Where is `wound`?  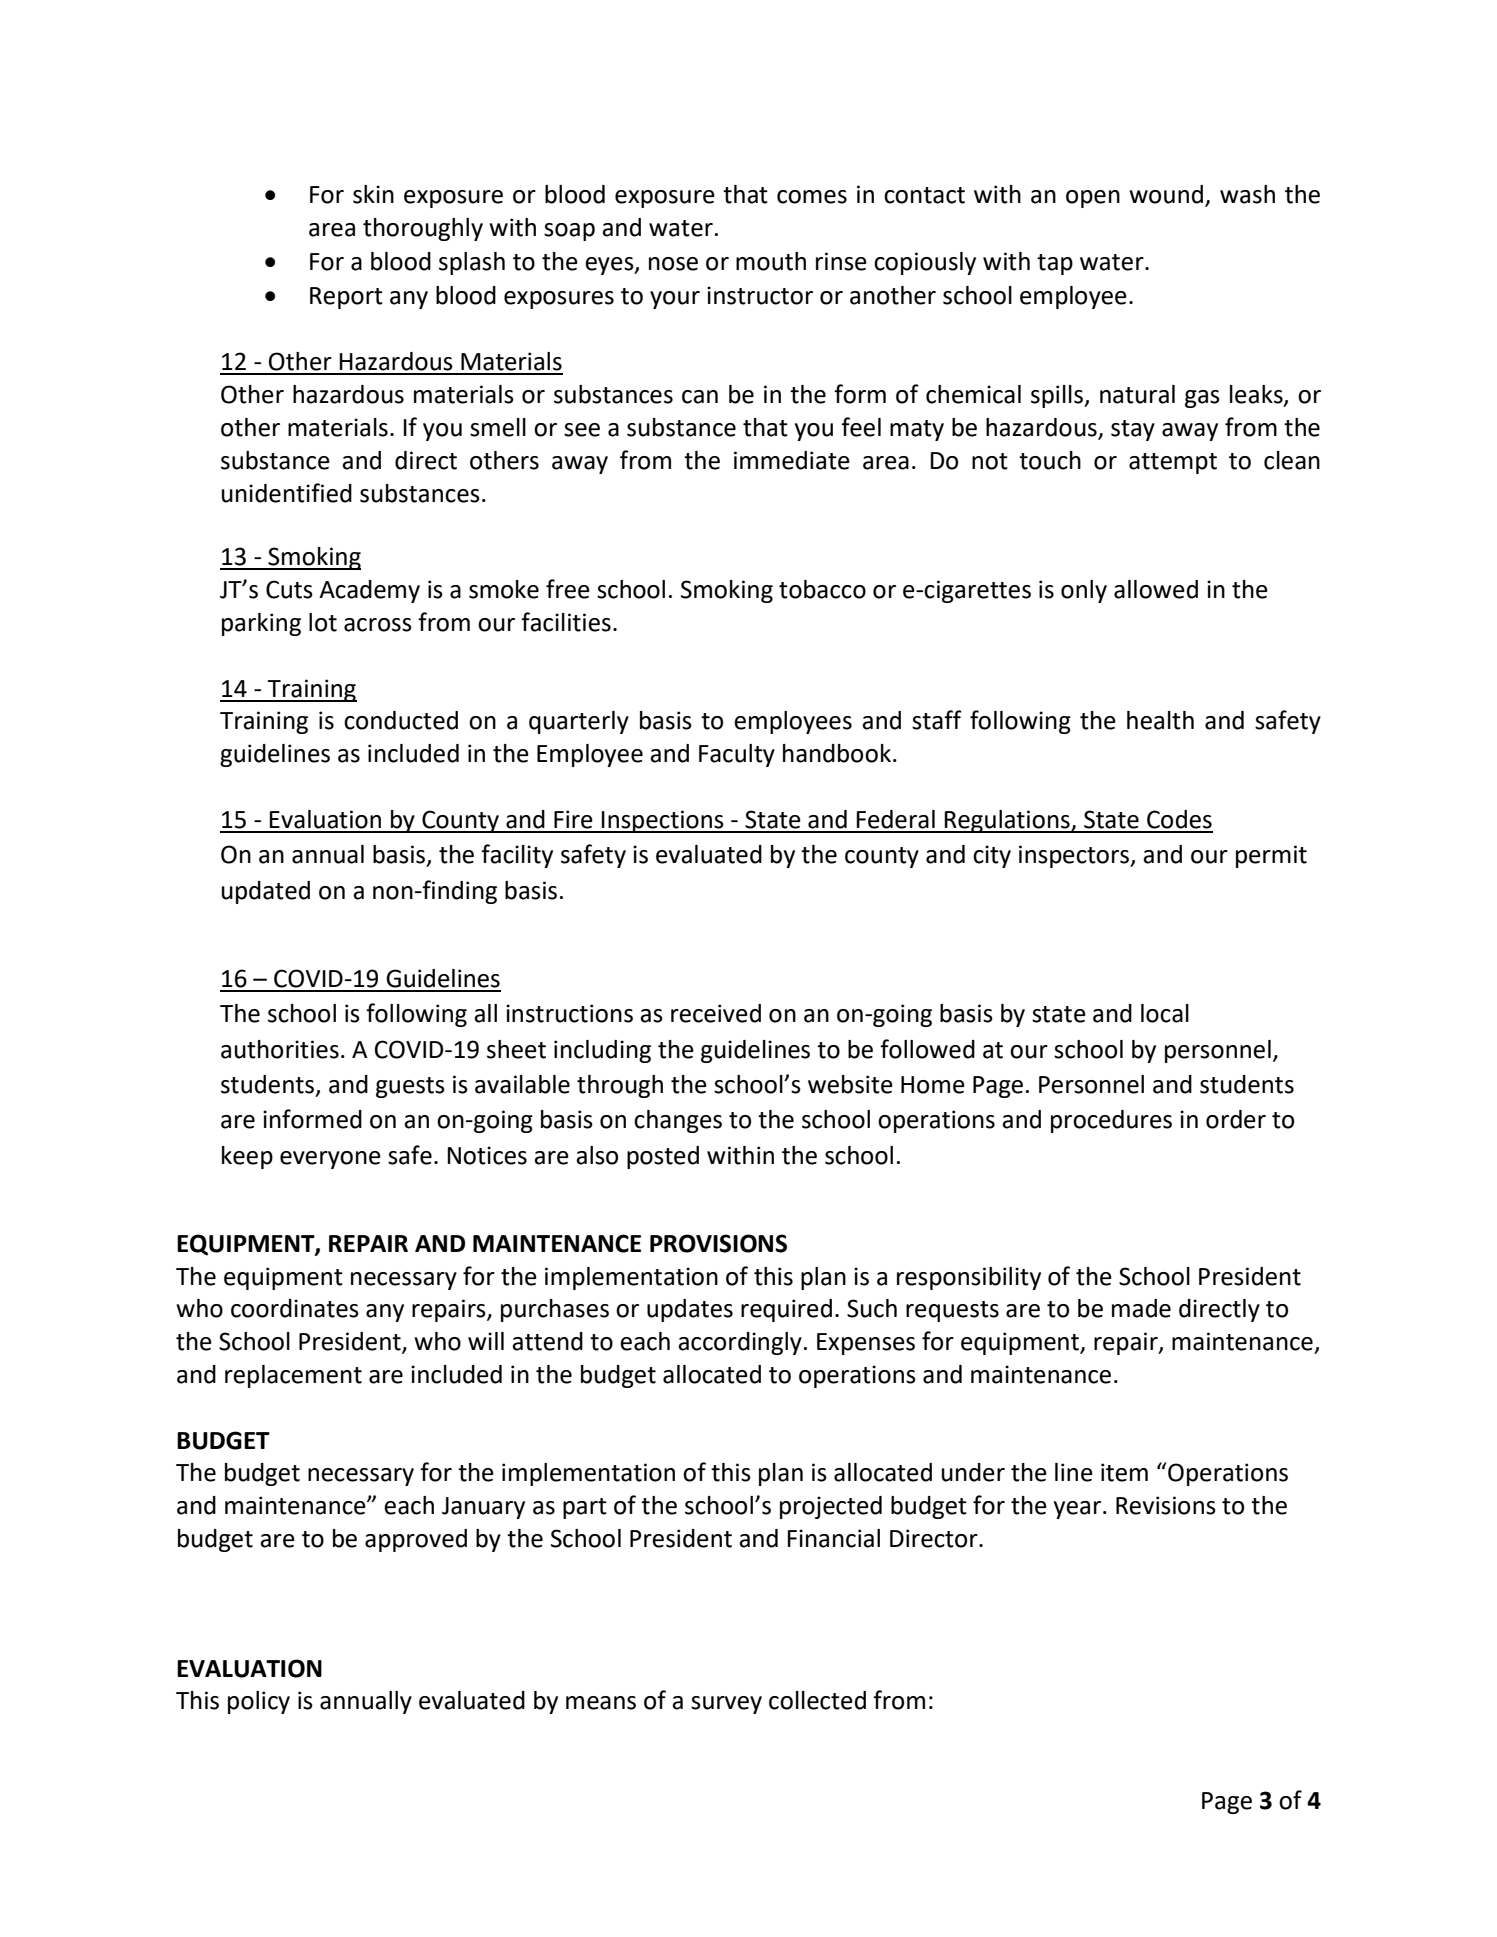
wound is located at coordinates (1166, 194).
